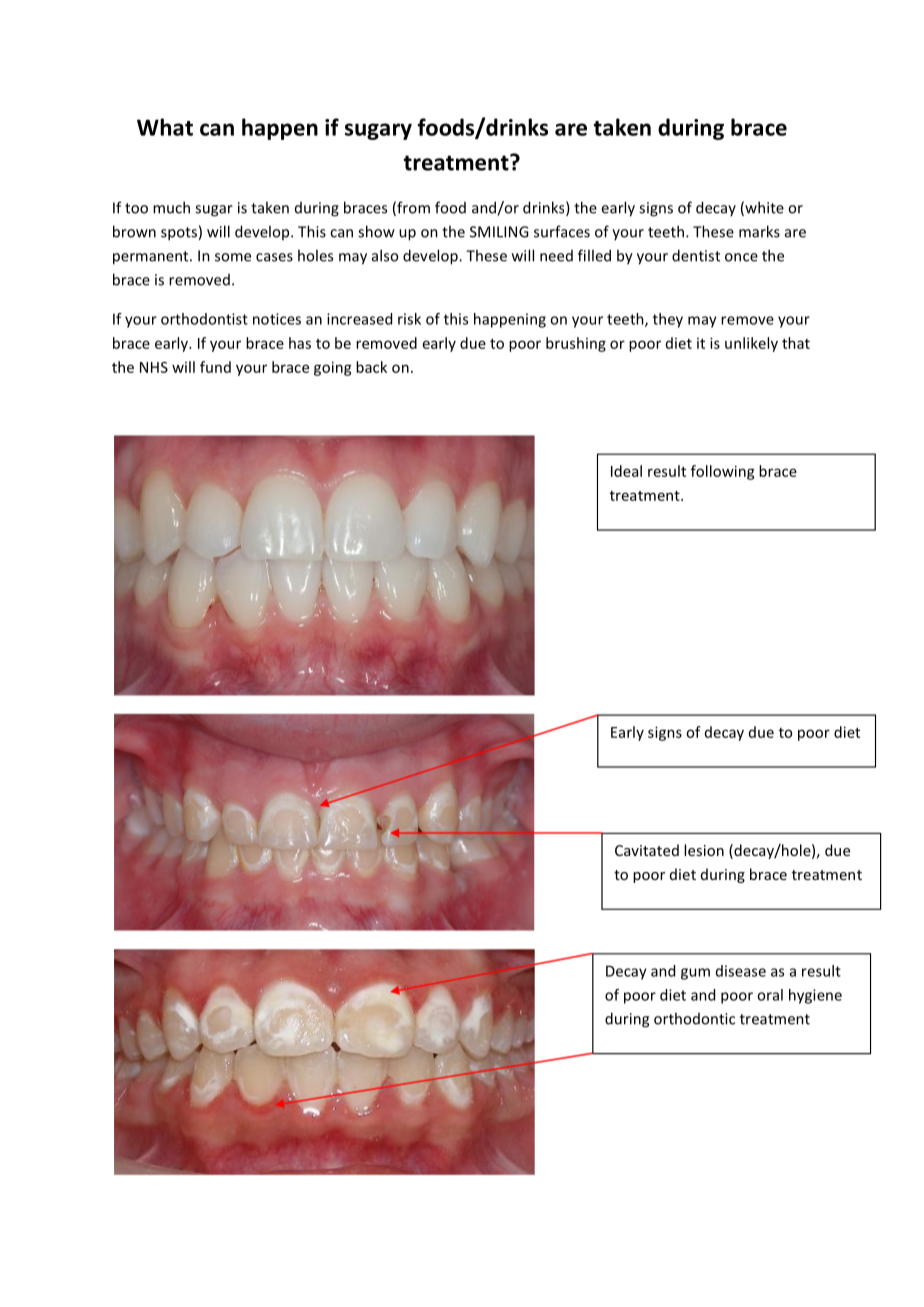  What do you see at coordinates (626, 471) in the screenshot?
I see `Ideal` at bounding box center [626, 471].
